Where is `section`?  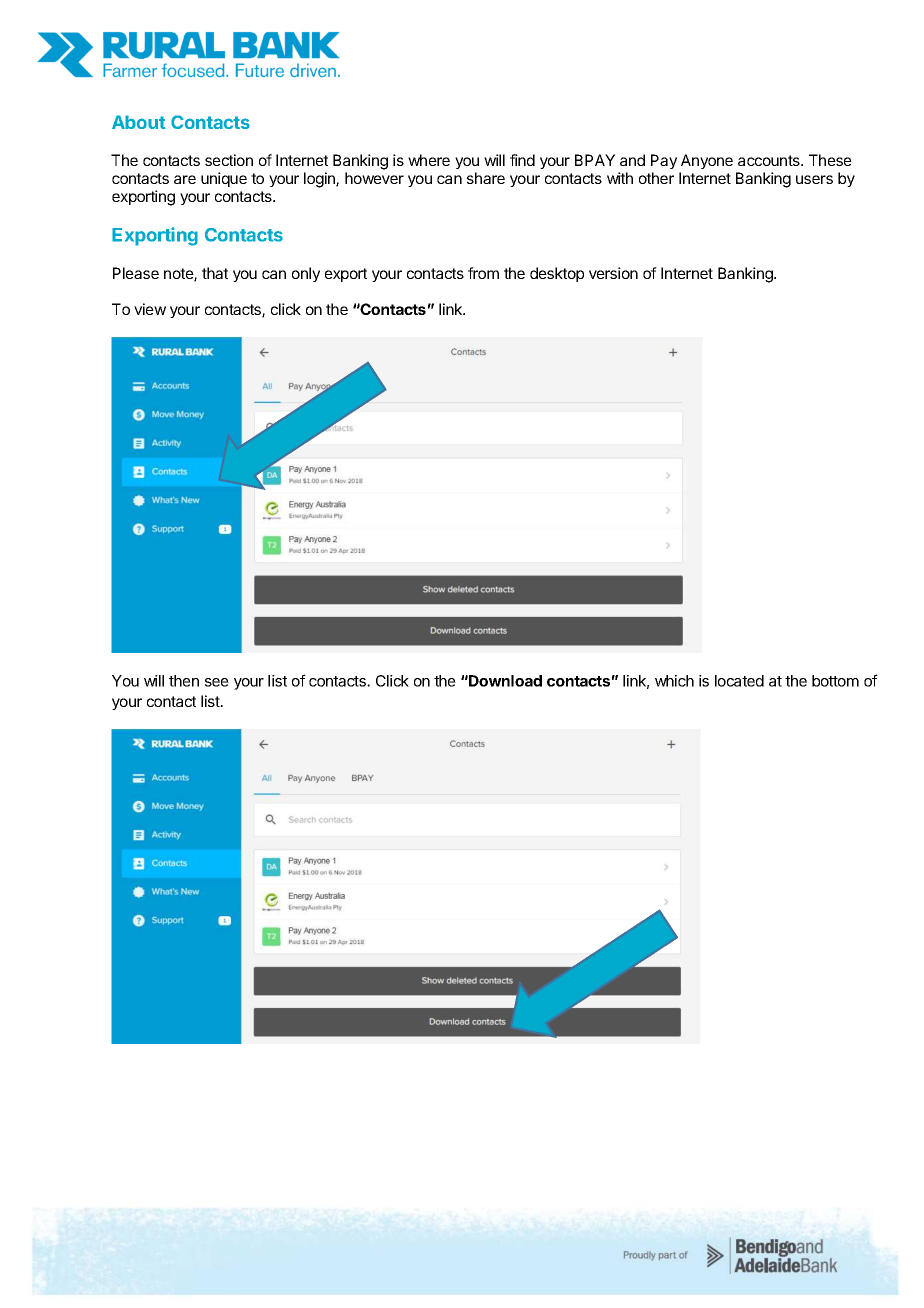
section is located at coordinates (229, 160).
